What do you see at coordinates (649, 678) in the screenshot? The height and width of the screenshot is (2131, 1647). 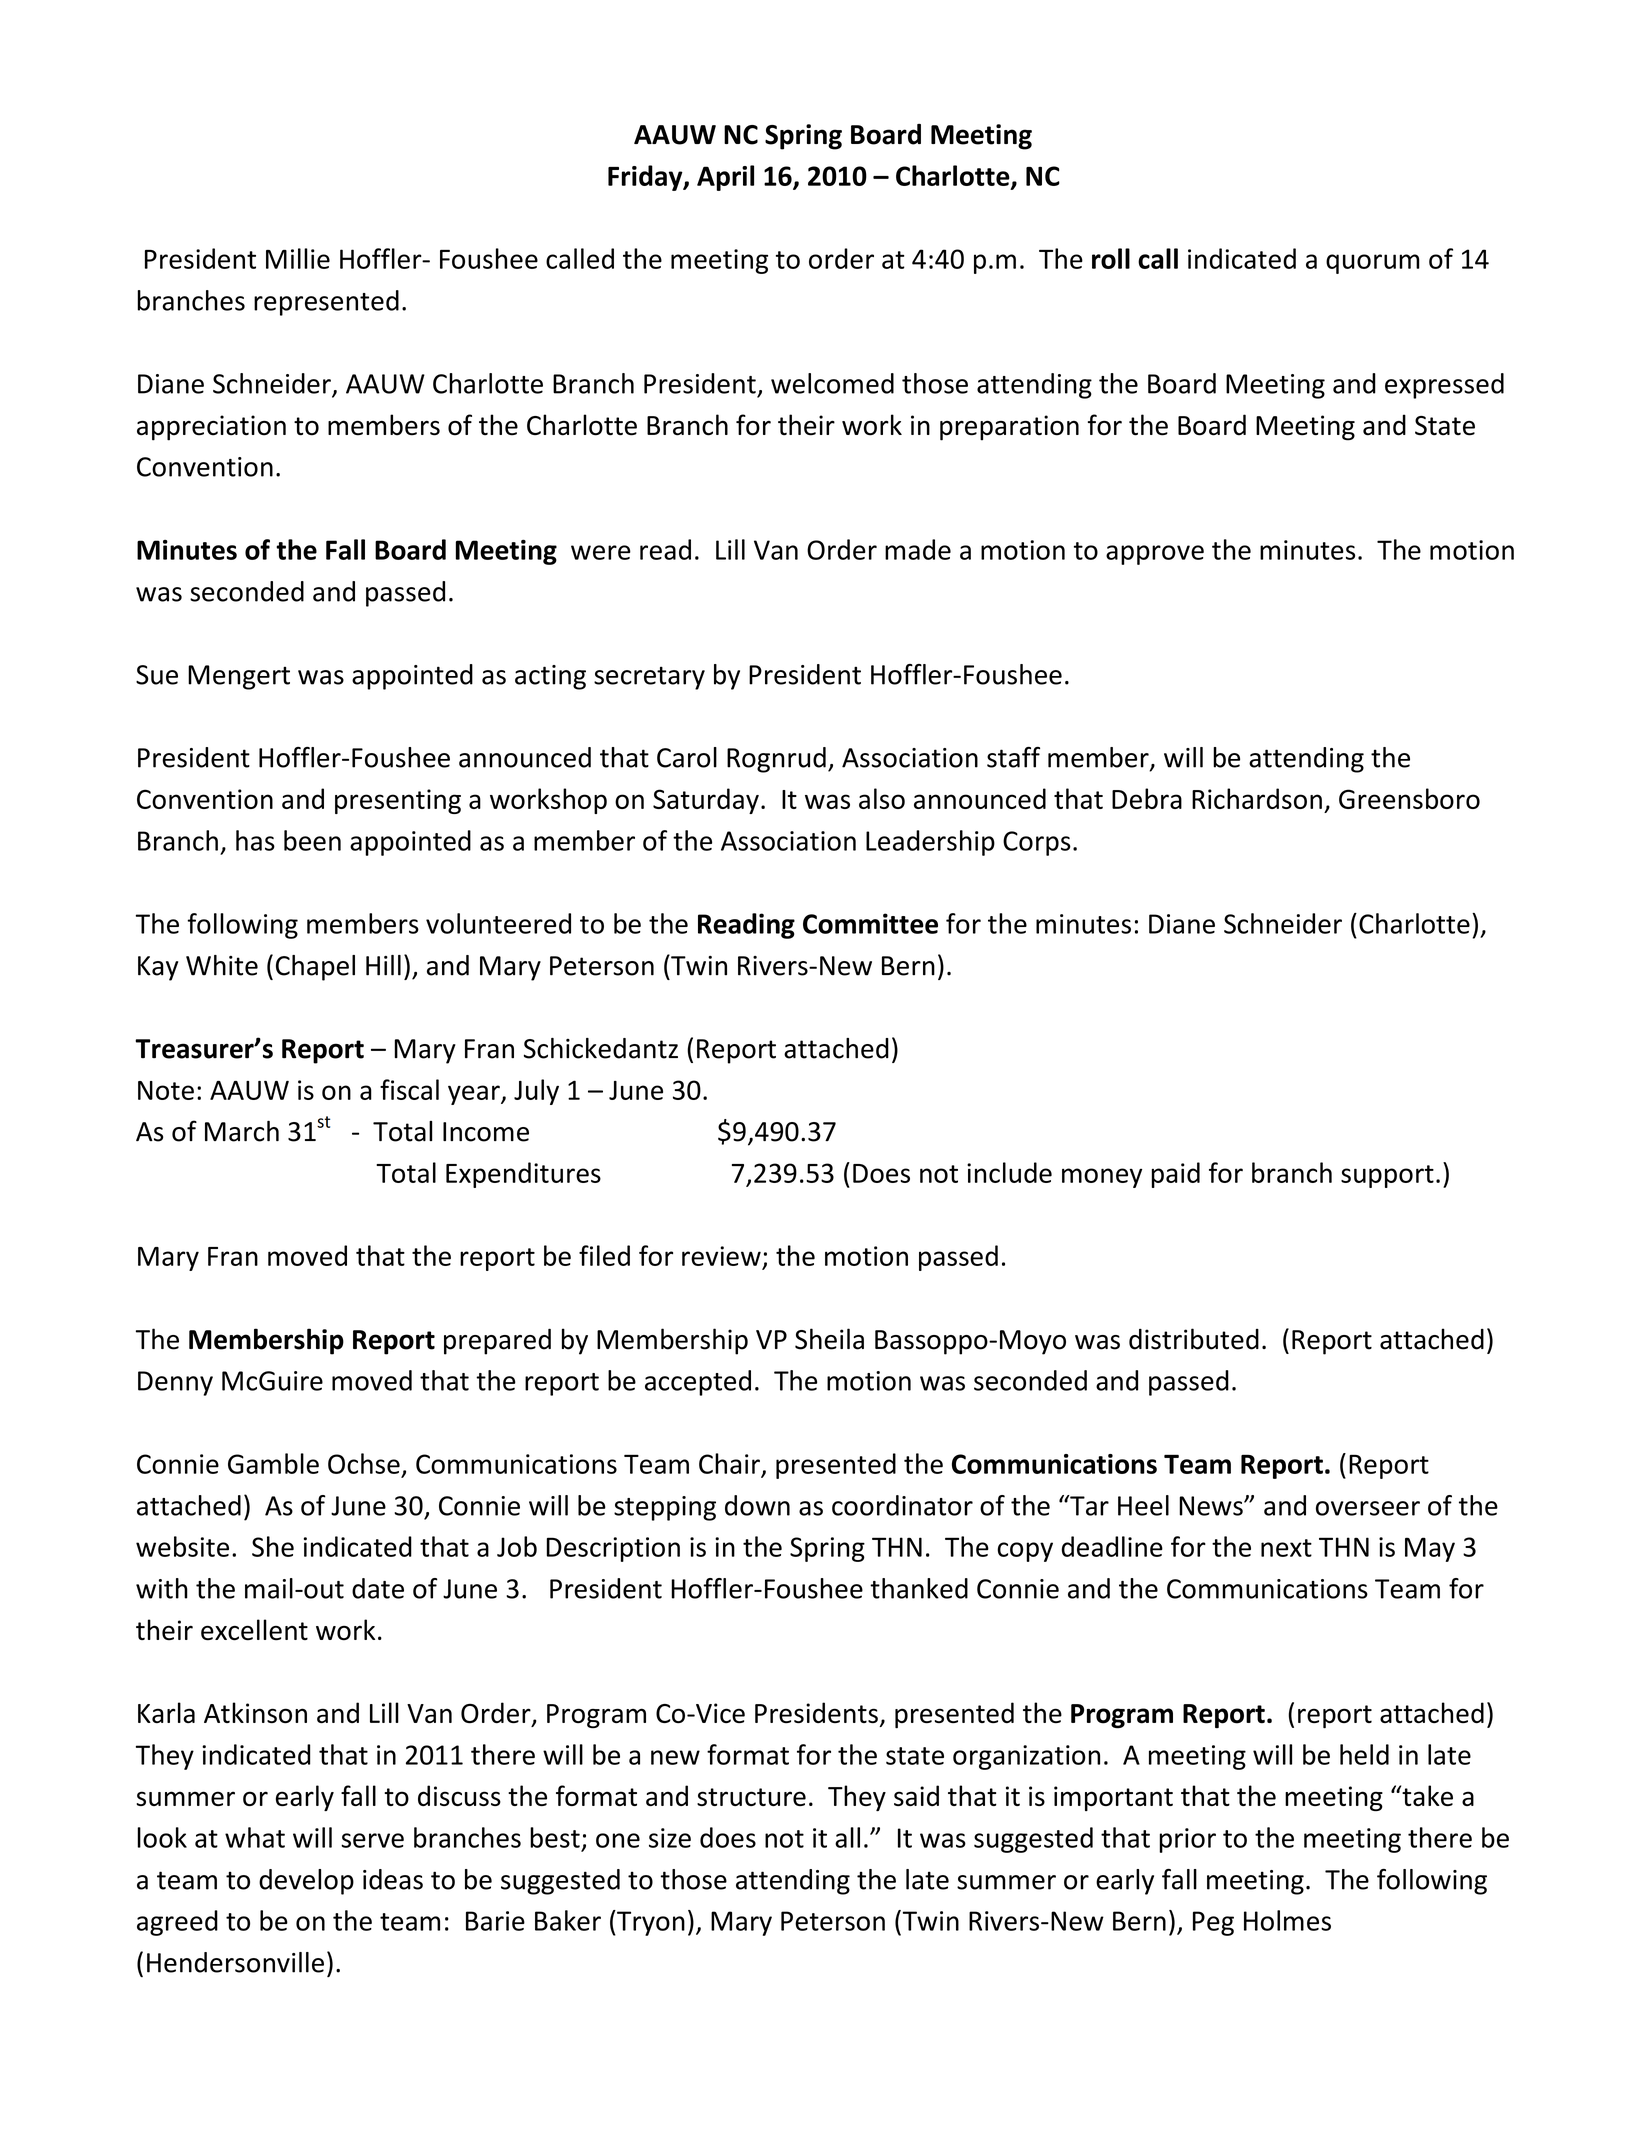 I see `secretary` at bounding box center [649, 678].
